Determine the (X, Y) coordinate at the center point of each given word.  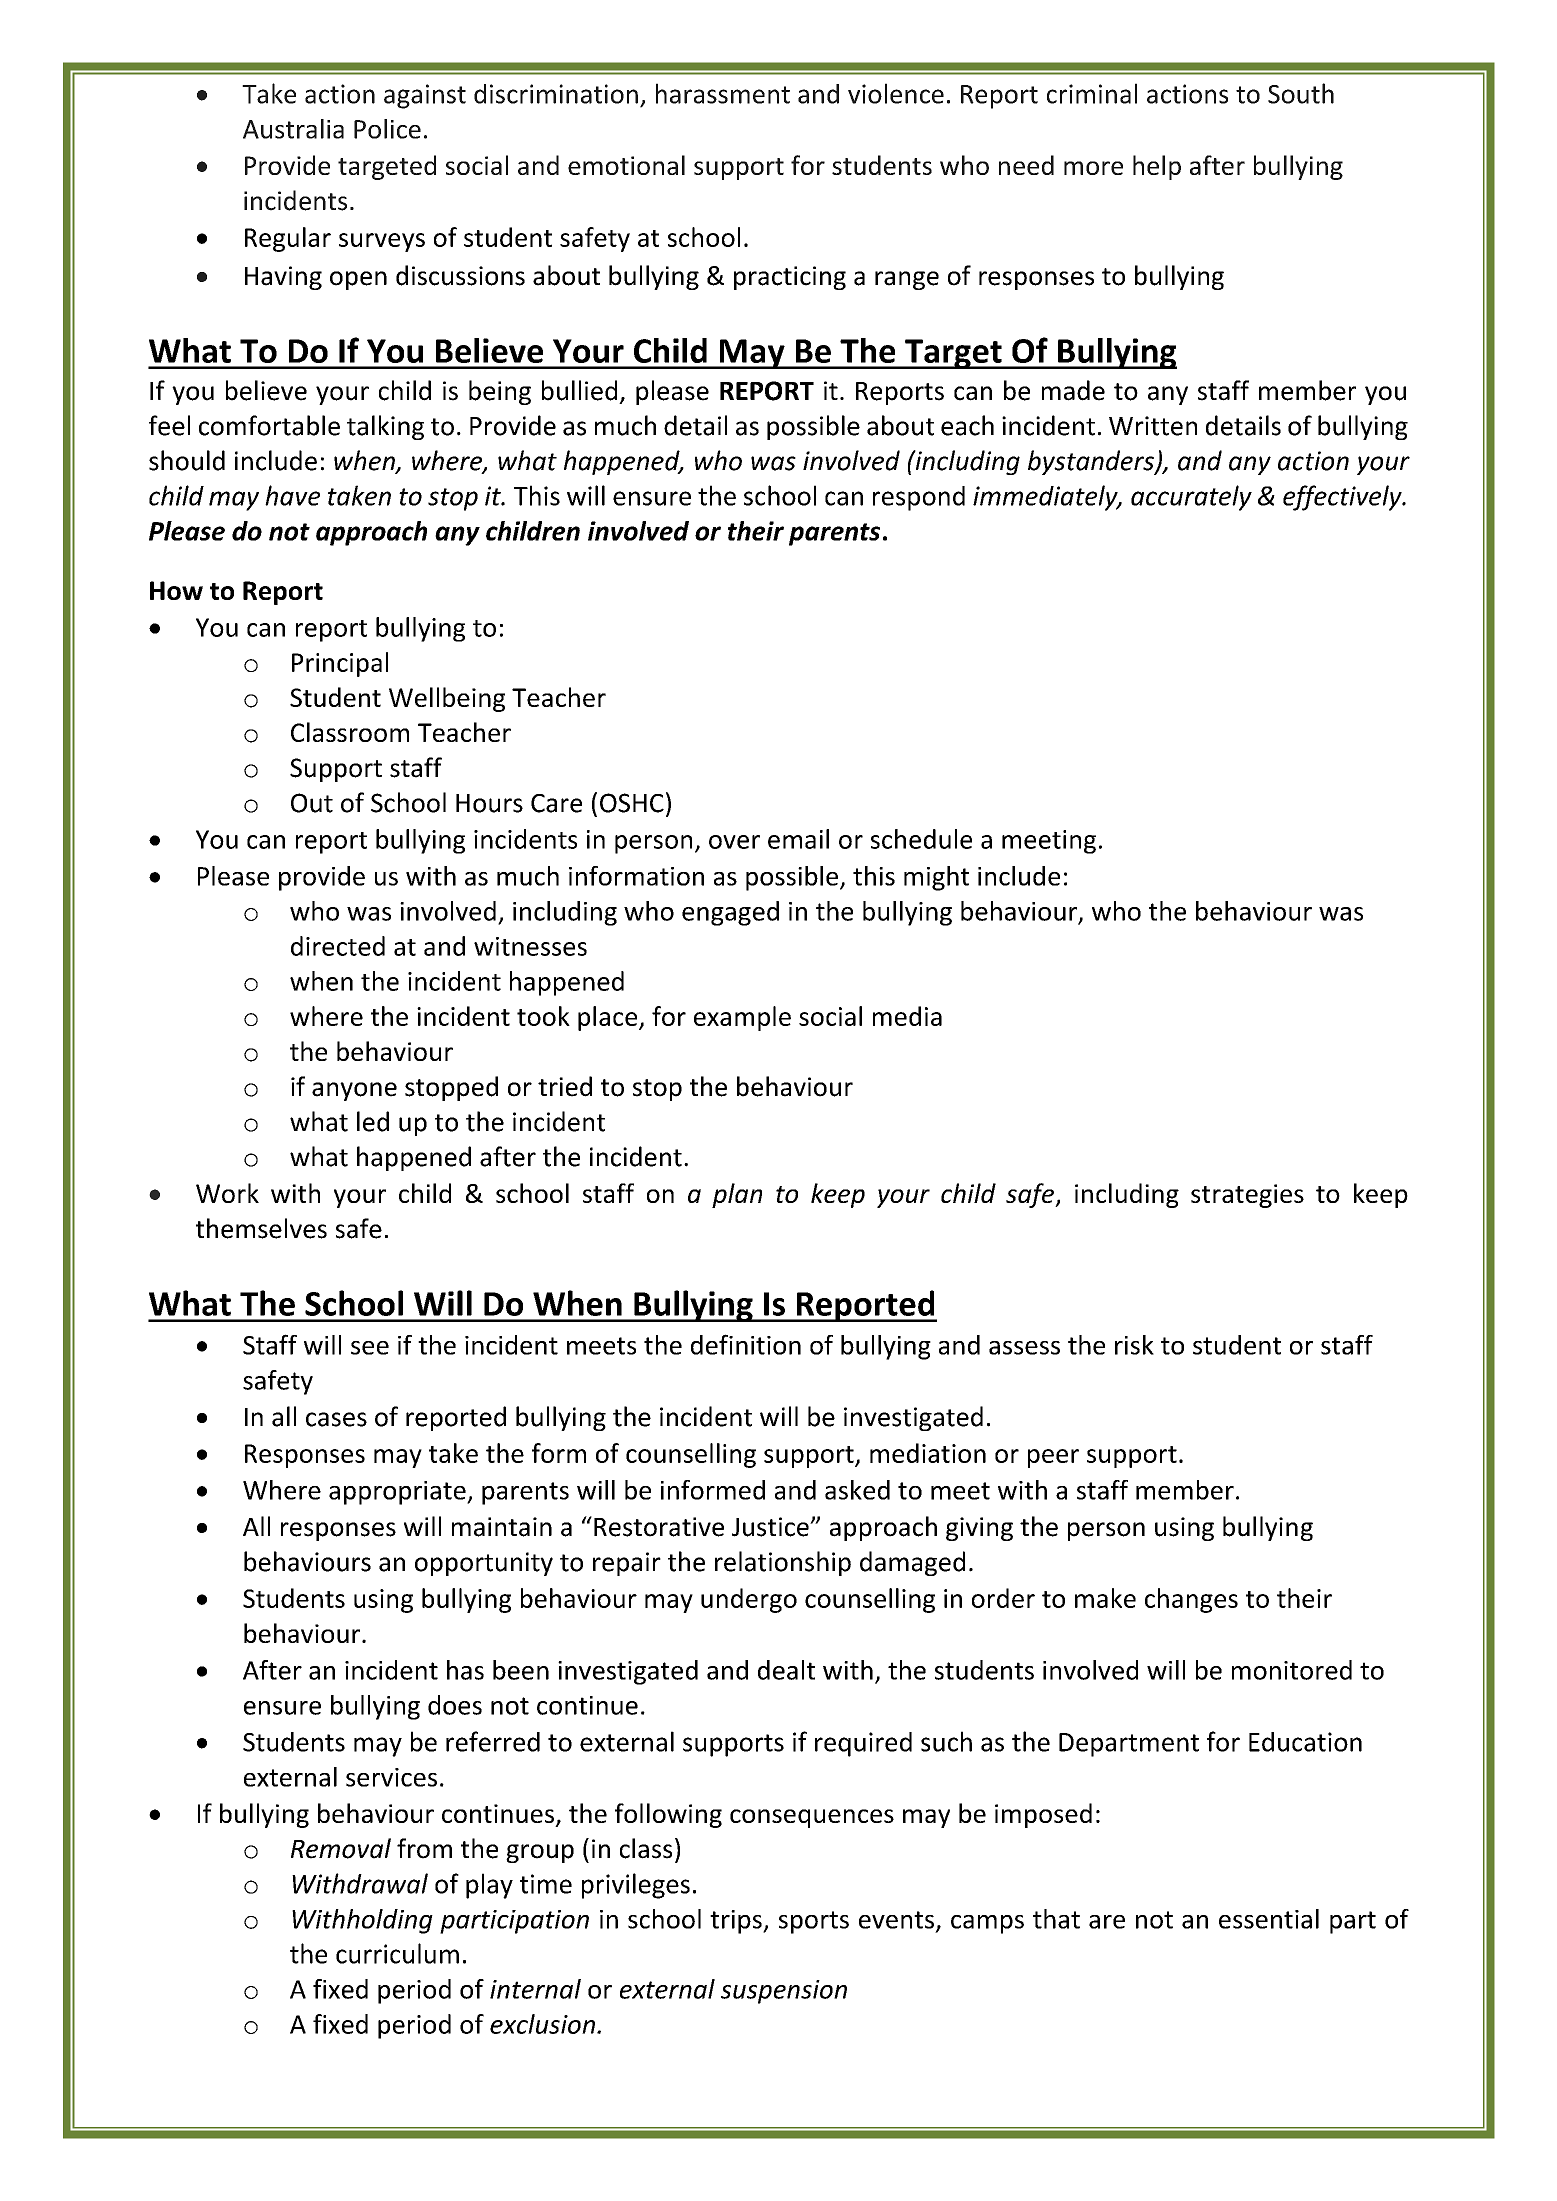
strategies (1247, 1196)
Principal (340, 664)
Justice (771, 1527)
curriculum (397, 1953)
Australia (293, 129)
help (1157, 167)
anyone (354, 1091)
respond (919, 498)
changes (1191, 1600)
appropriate (398, 1493)
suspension (784, 1992)
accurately (1191, 498)
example (742, 1018)
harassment (723, 93)
